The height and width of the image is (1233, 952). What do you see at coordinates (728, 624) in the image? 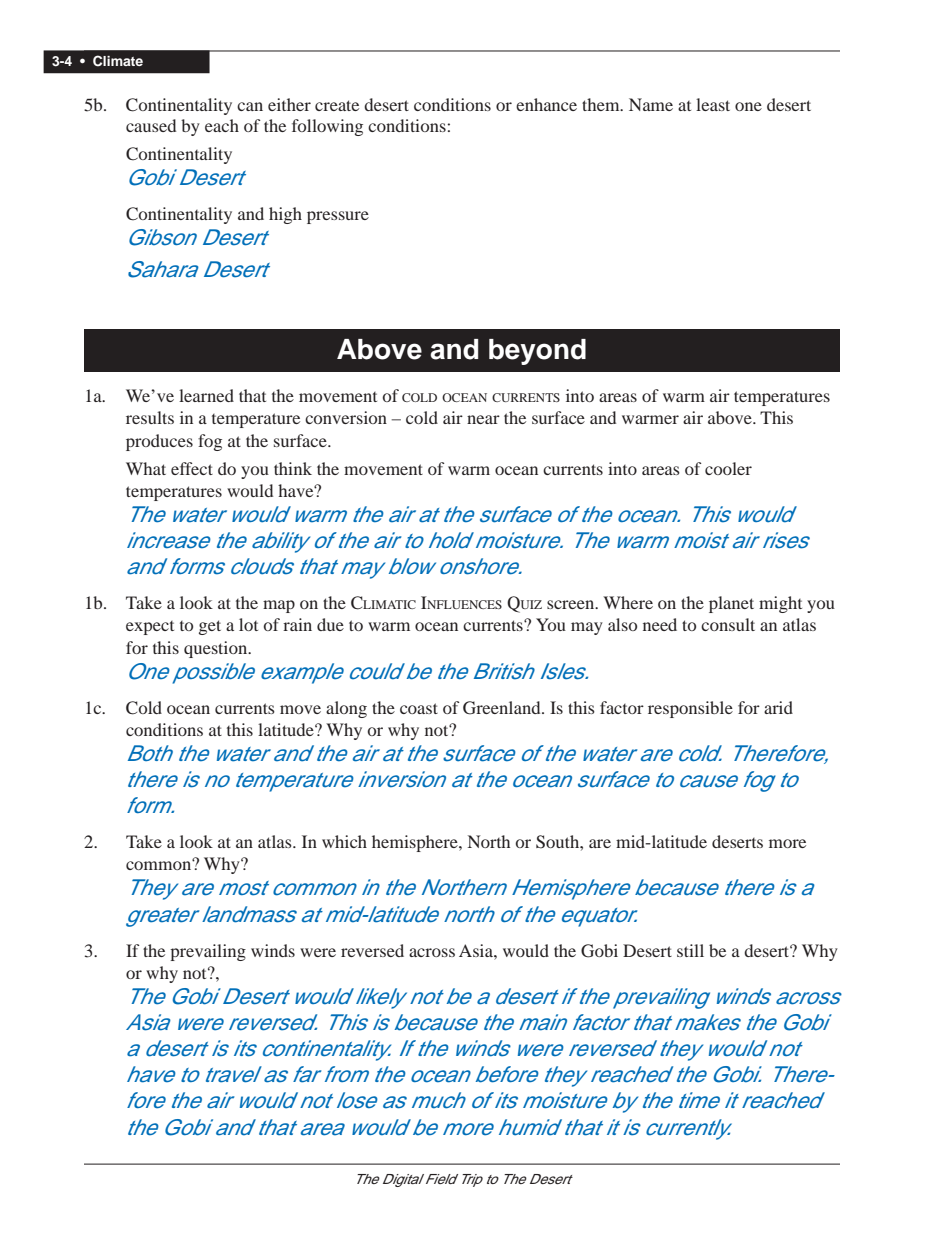
I see `consult` at bounding box center [728, 624].
